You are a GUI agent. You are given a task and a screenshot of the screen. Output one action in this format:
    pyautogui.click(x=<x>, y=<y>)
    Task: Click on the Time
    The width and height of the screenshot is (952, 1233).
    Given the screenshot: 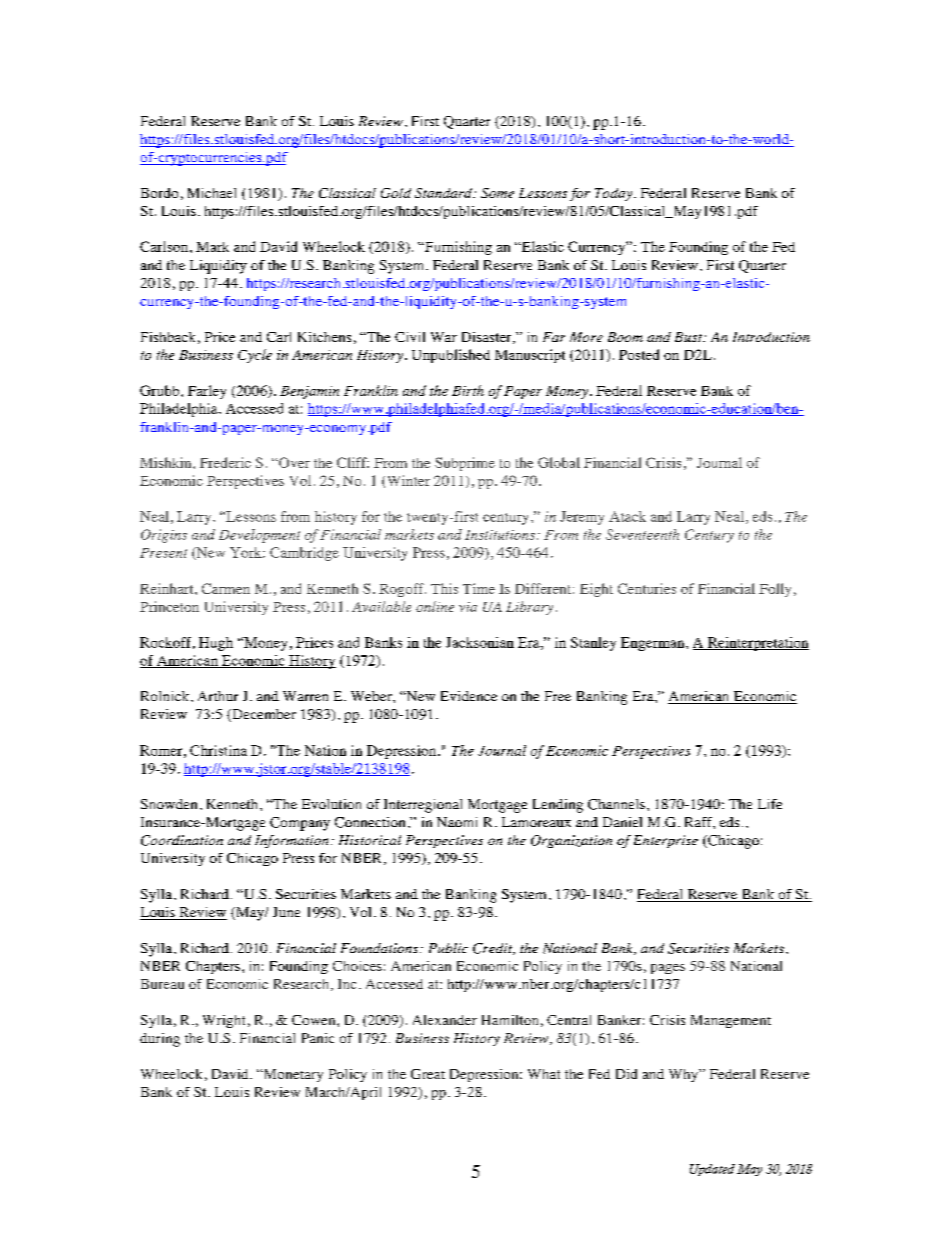 What is the action you would take?
    pyautogui.click(x=479, y=588)
